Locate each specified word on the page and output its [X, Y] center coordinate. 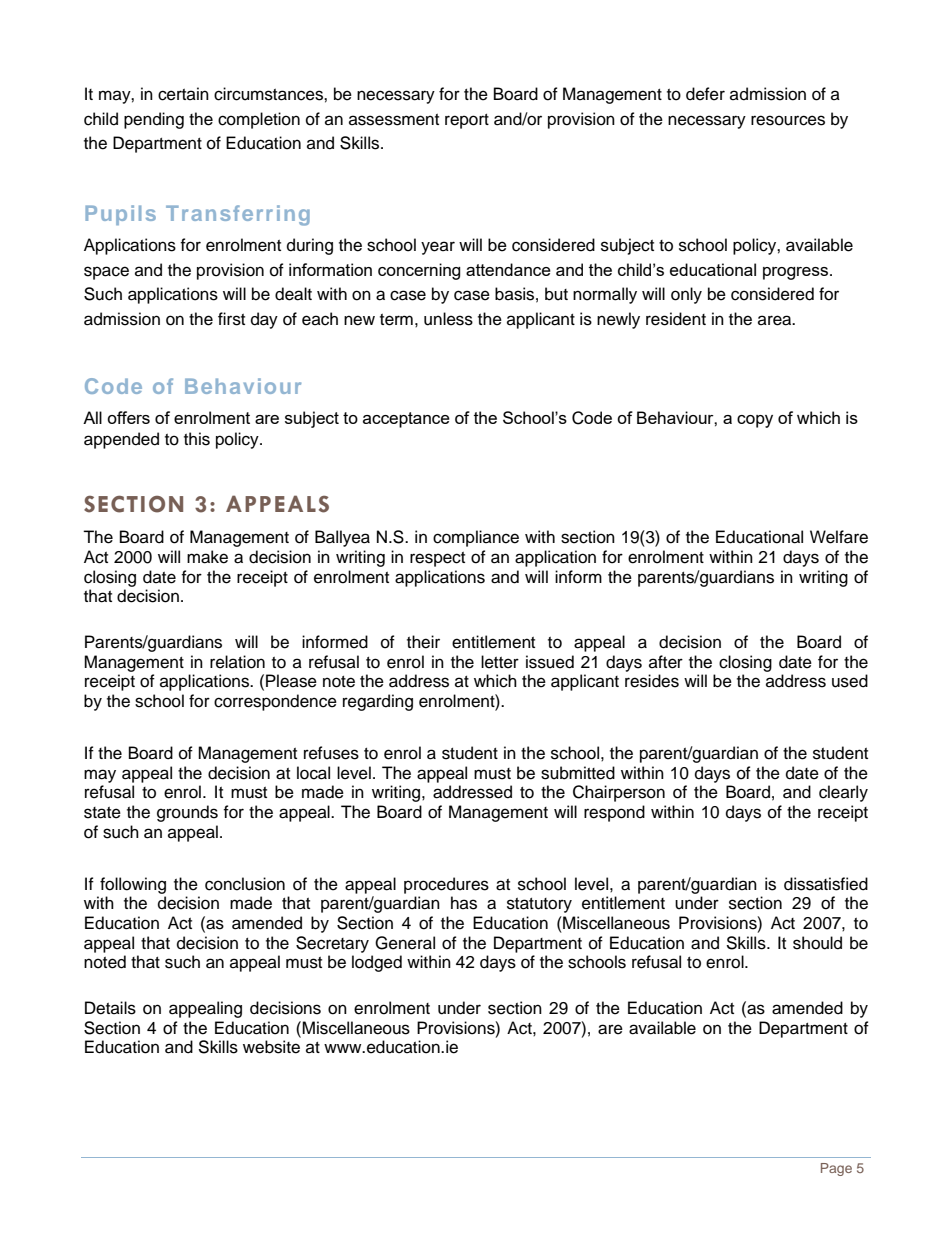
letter [500, 662]
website [271, 1047]
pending [154, 120]
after [666, 662]
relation [237, 662]
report [467, 121]
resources [788, 120]
